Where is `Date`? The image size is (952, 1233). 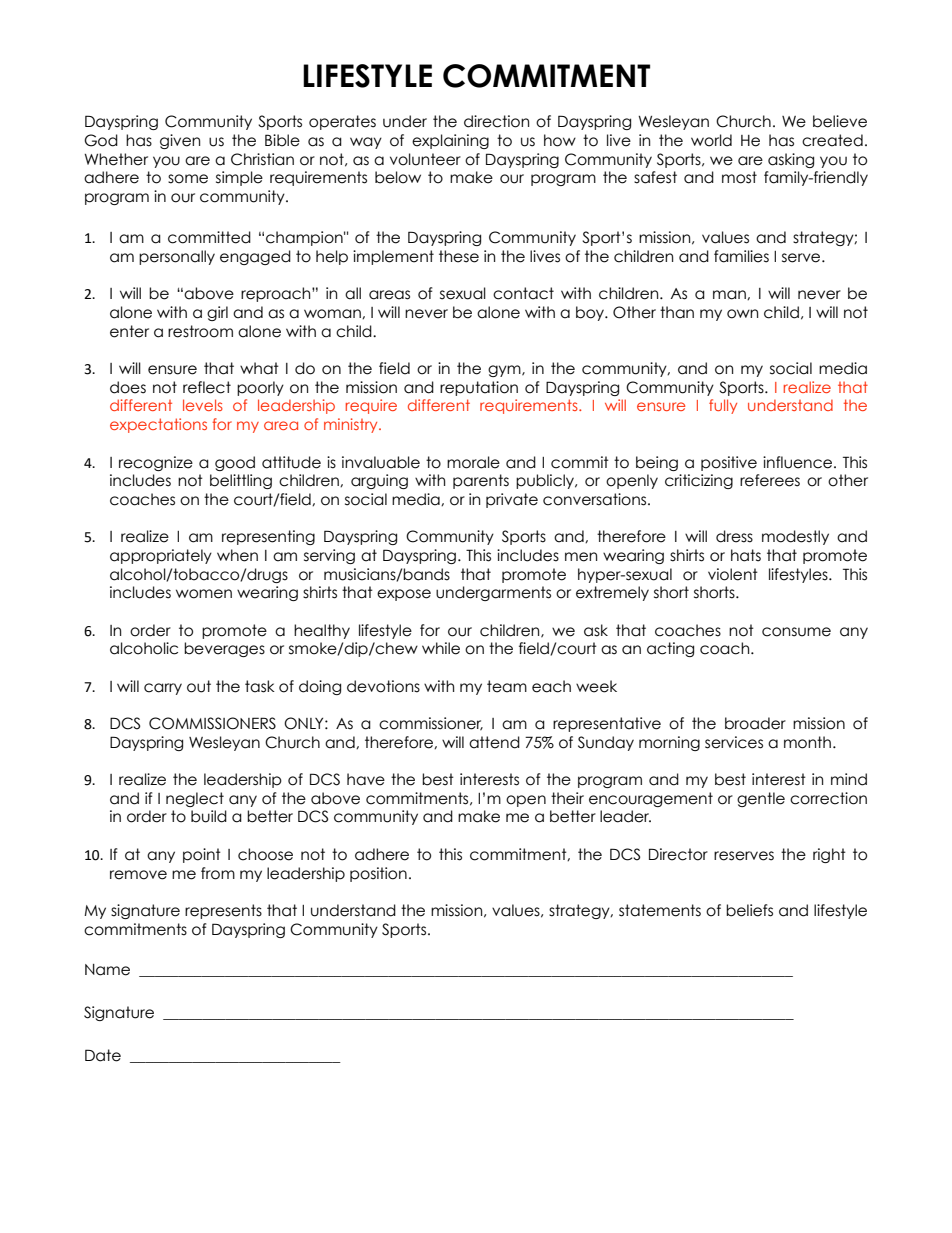 Date is located at coordinates (103, 1055).
